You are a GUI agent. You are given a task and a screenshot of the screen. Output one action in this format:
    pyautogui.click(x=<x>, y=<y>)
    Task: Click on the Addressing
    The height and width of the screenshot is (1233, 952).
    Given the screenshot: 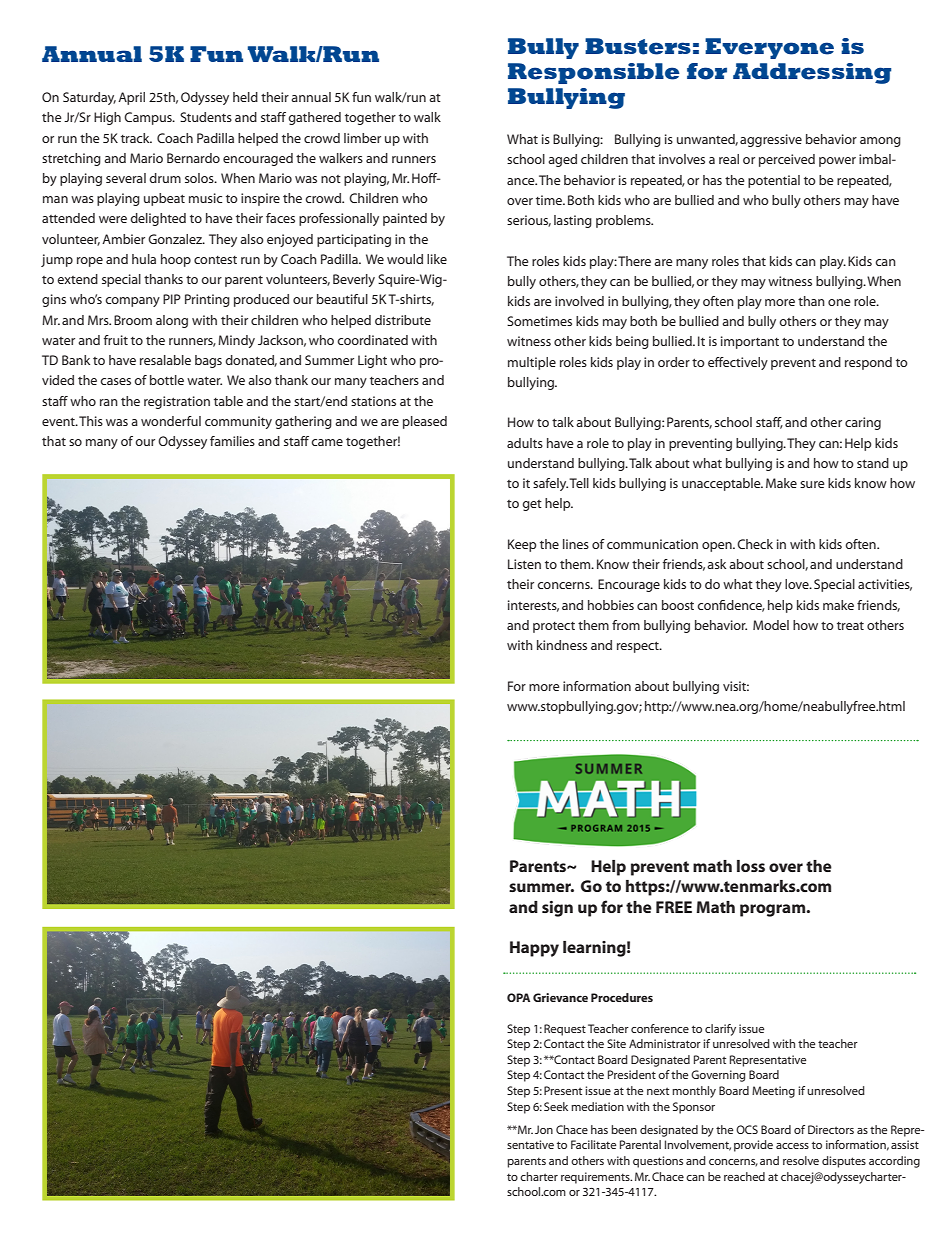 What is the action you would take?
    pyautogui.click(x=812, y=73)
